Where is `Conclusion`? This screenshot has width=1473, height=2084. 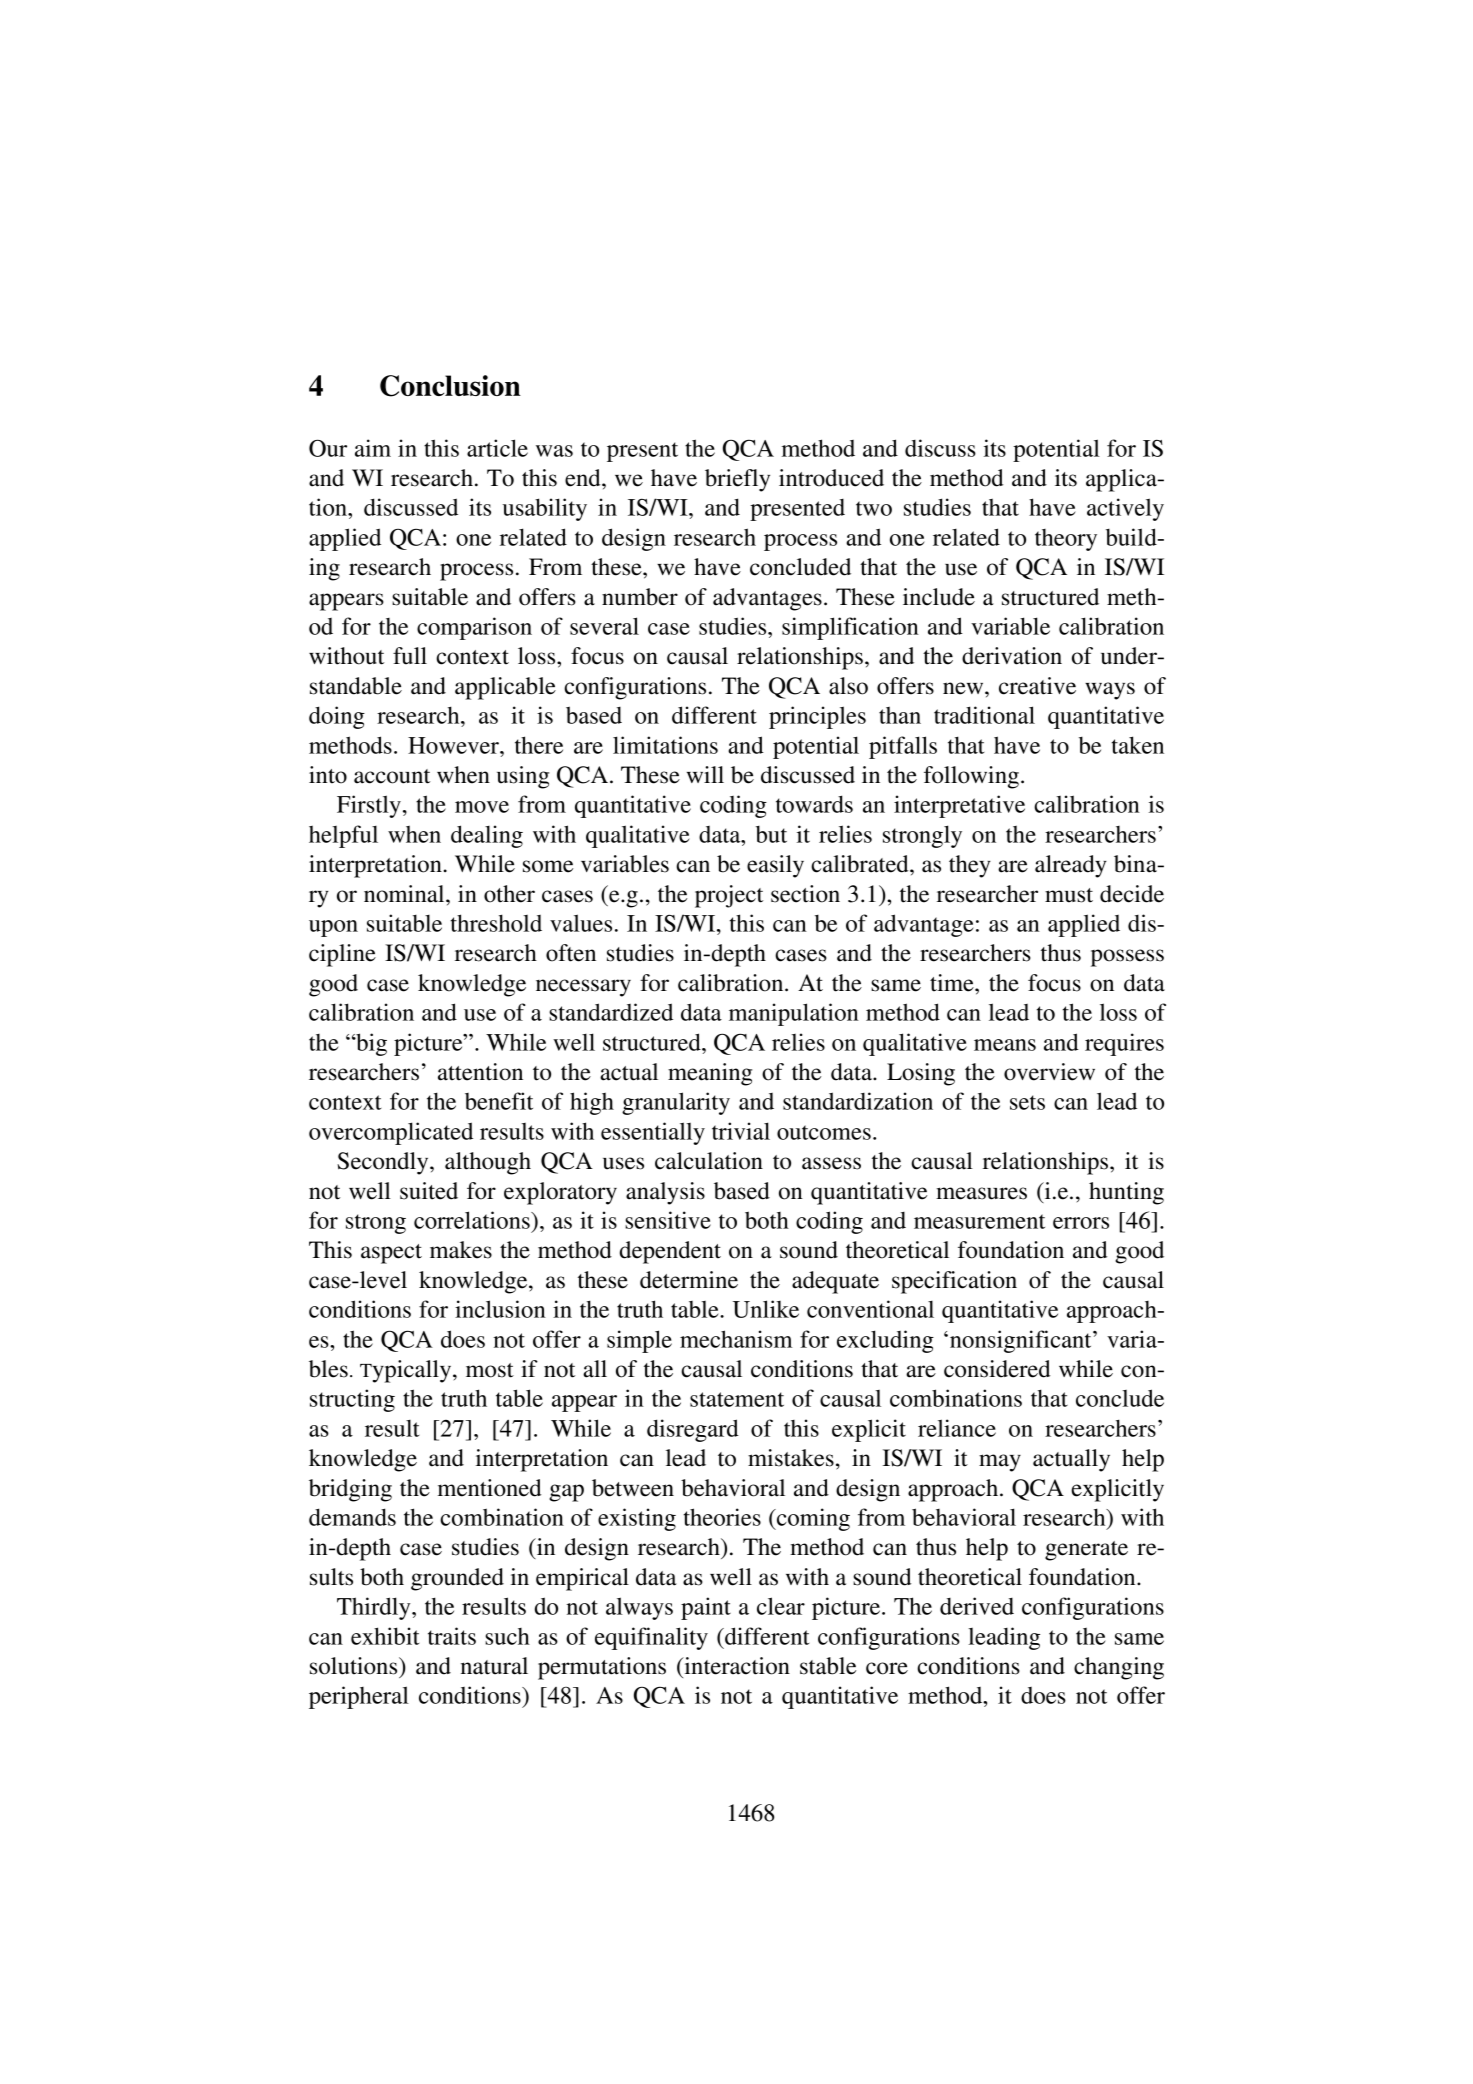 Conclusion is located at coordinates (450, 386).
